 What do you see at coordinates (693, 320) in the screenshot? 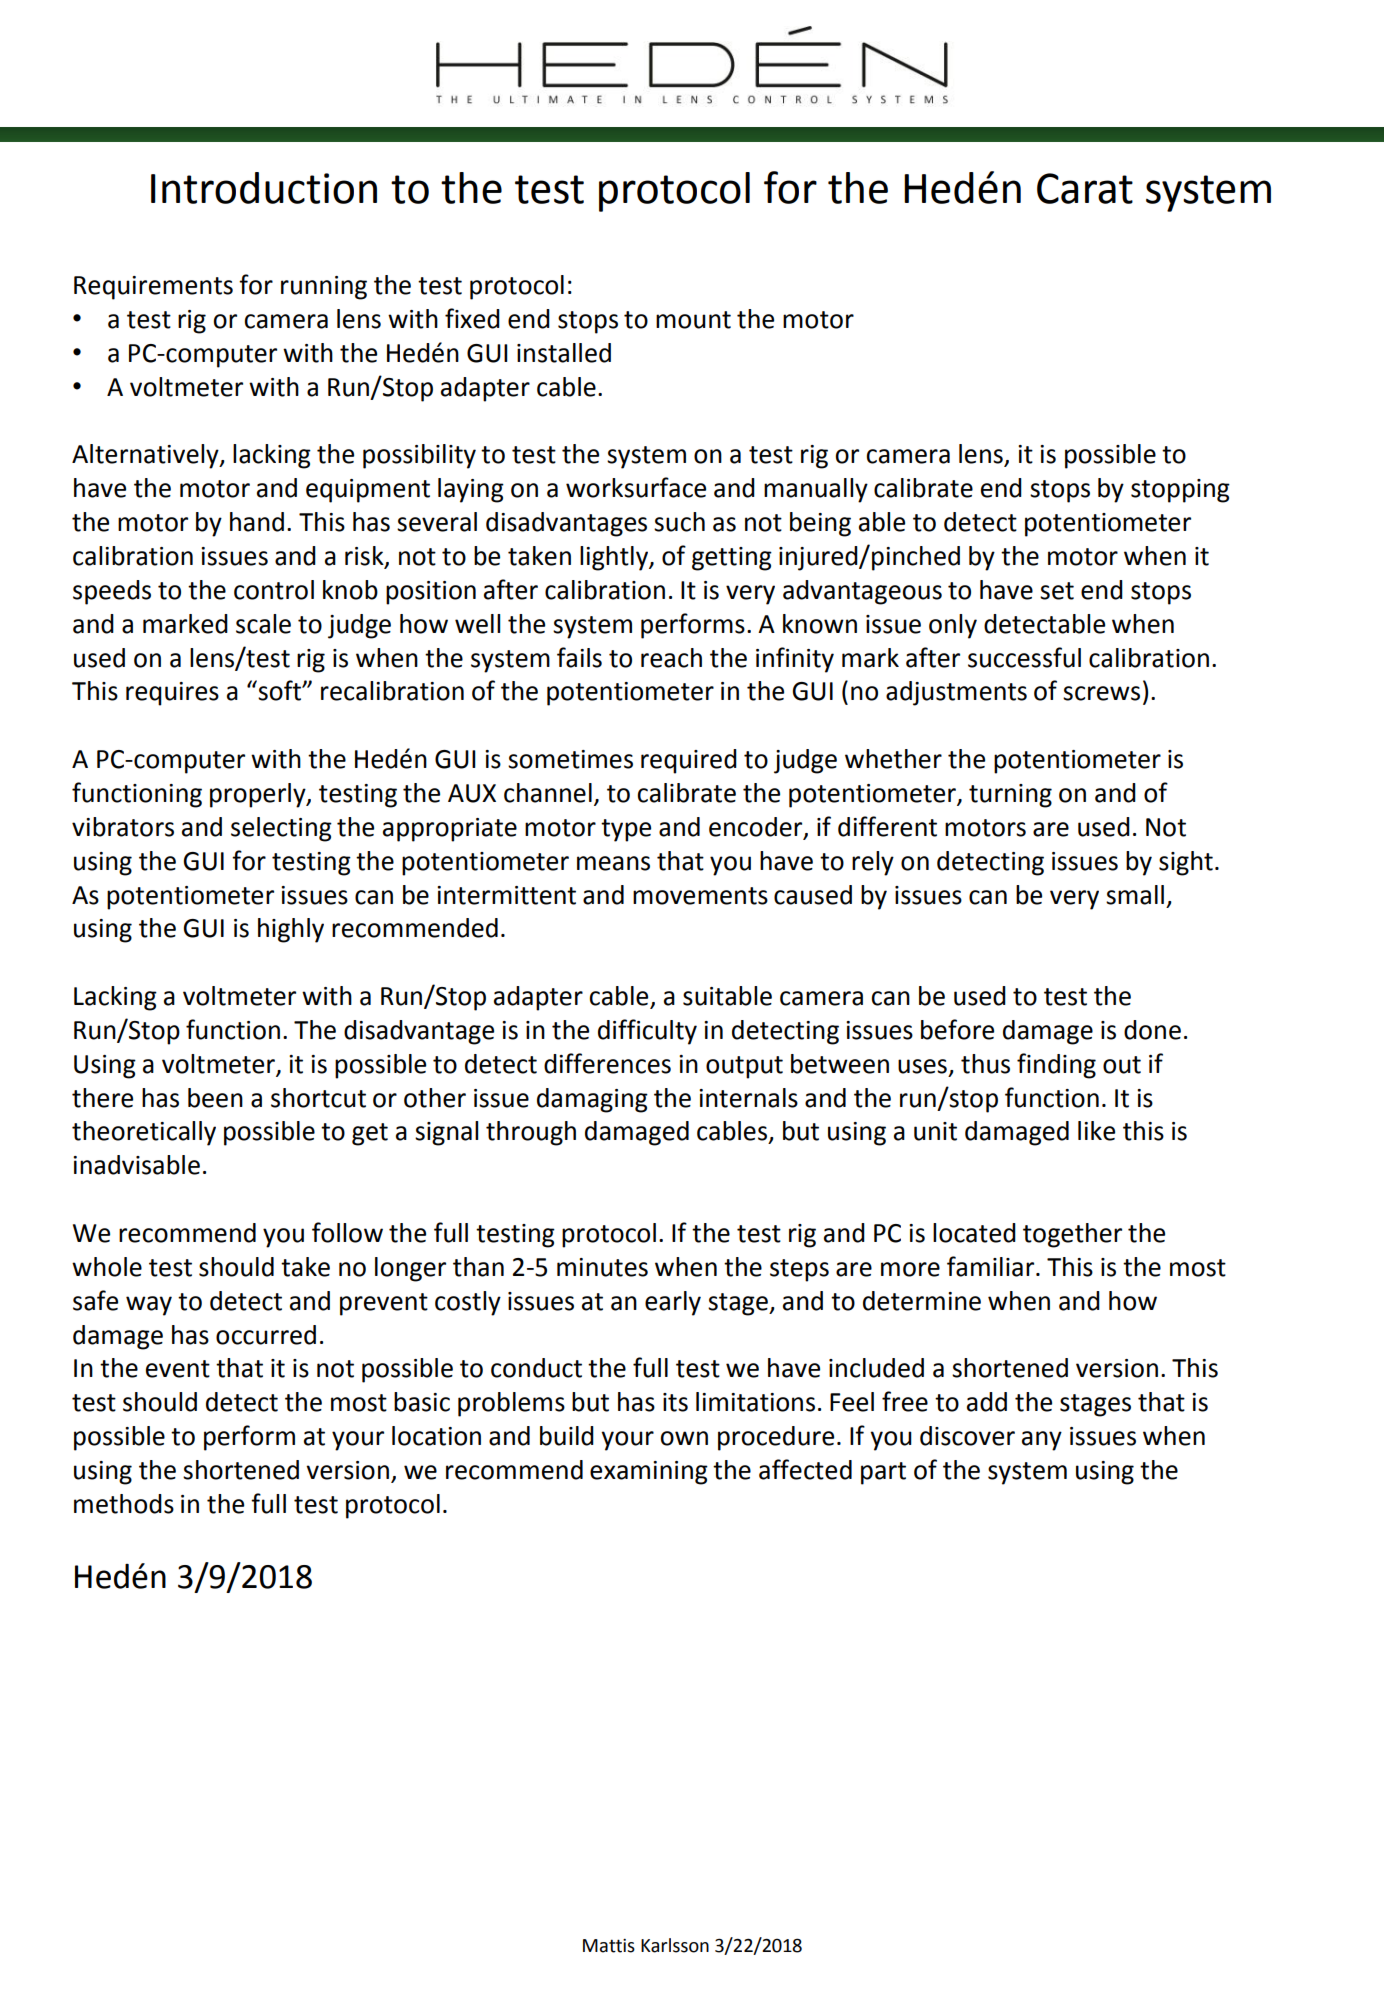
I see `mount` at bounding box center [693, 320].
